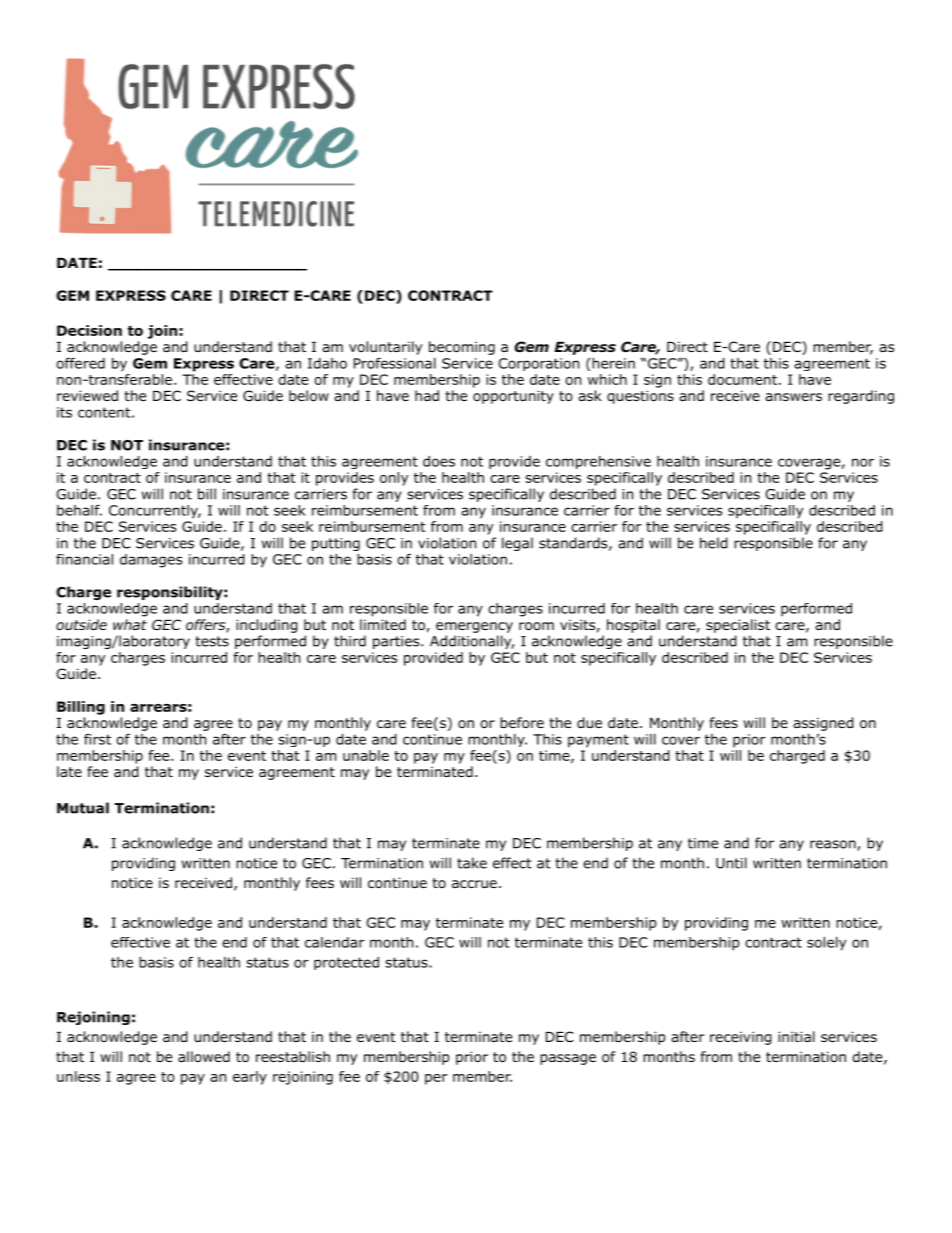 This screenshot has height=1233, width=952. I want to click on passage, so click(568, 1059).
